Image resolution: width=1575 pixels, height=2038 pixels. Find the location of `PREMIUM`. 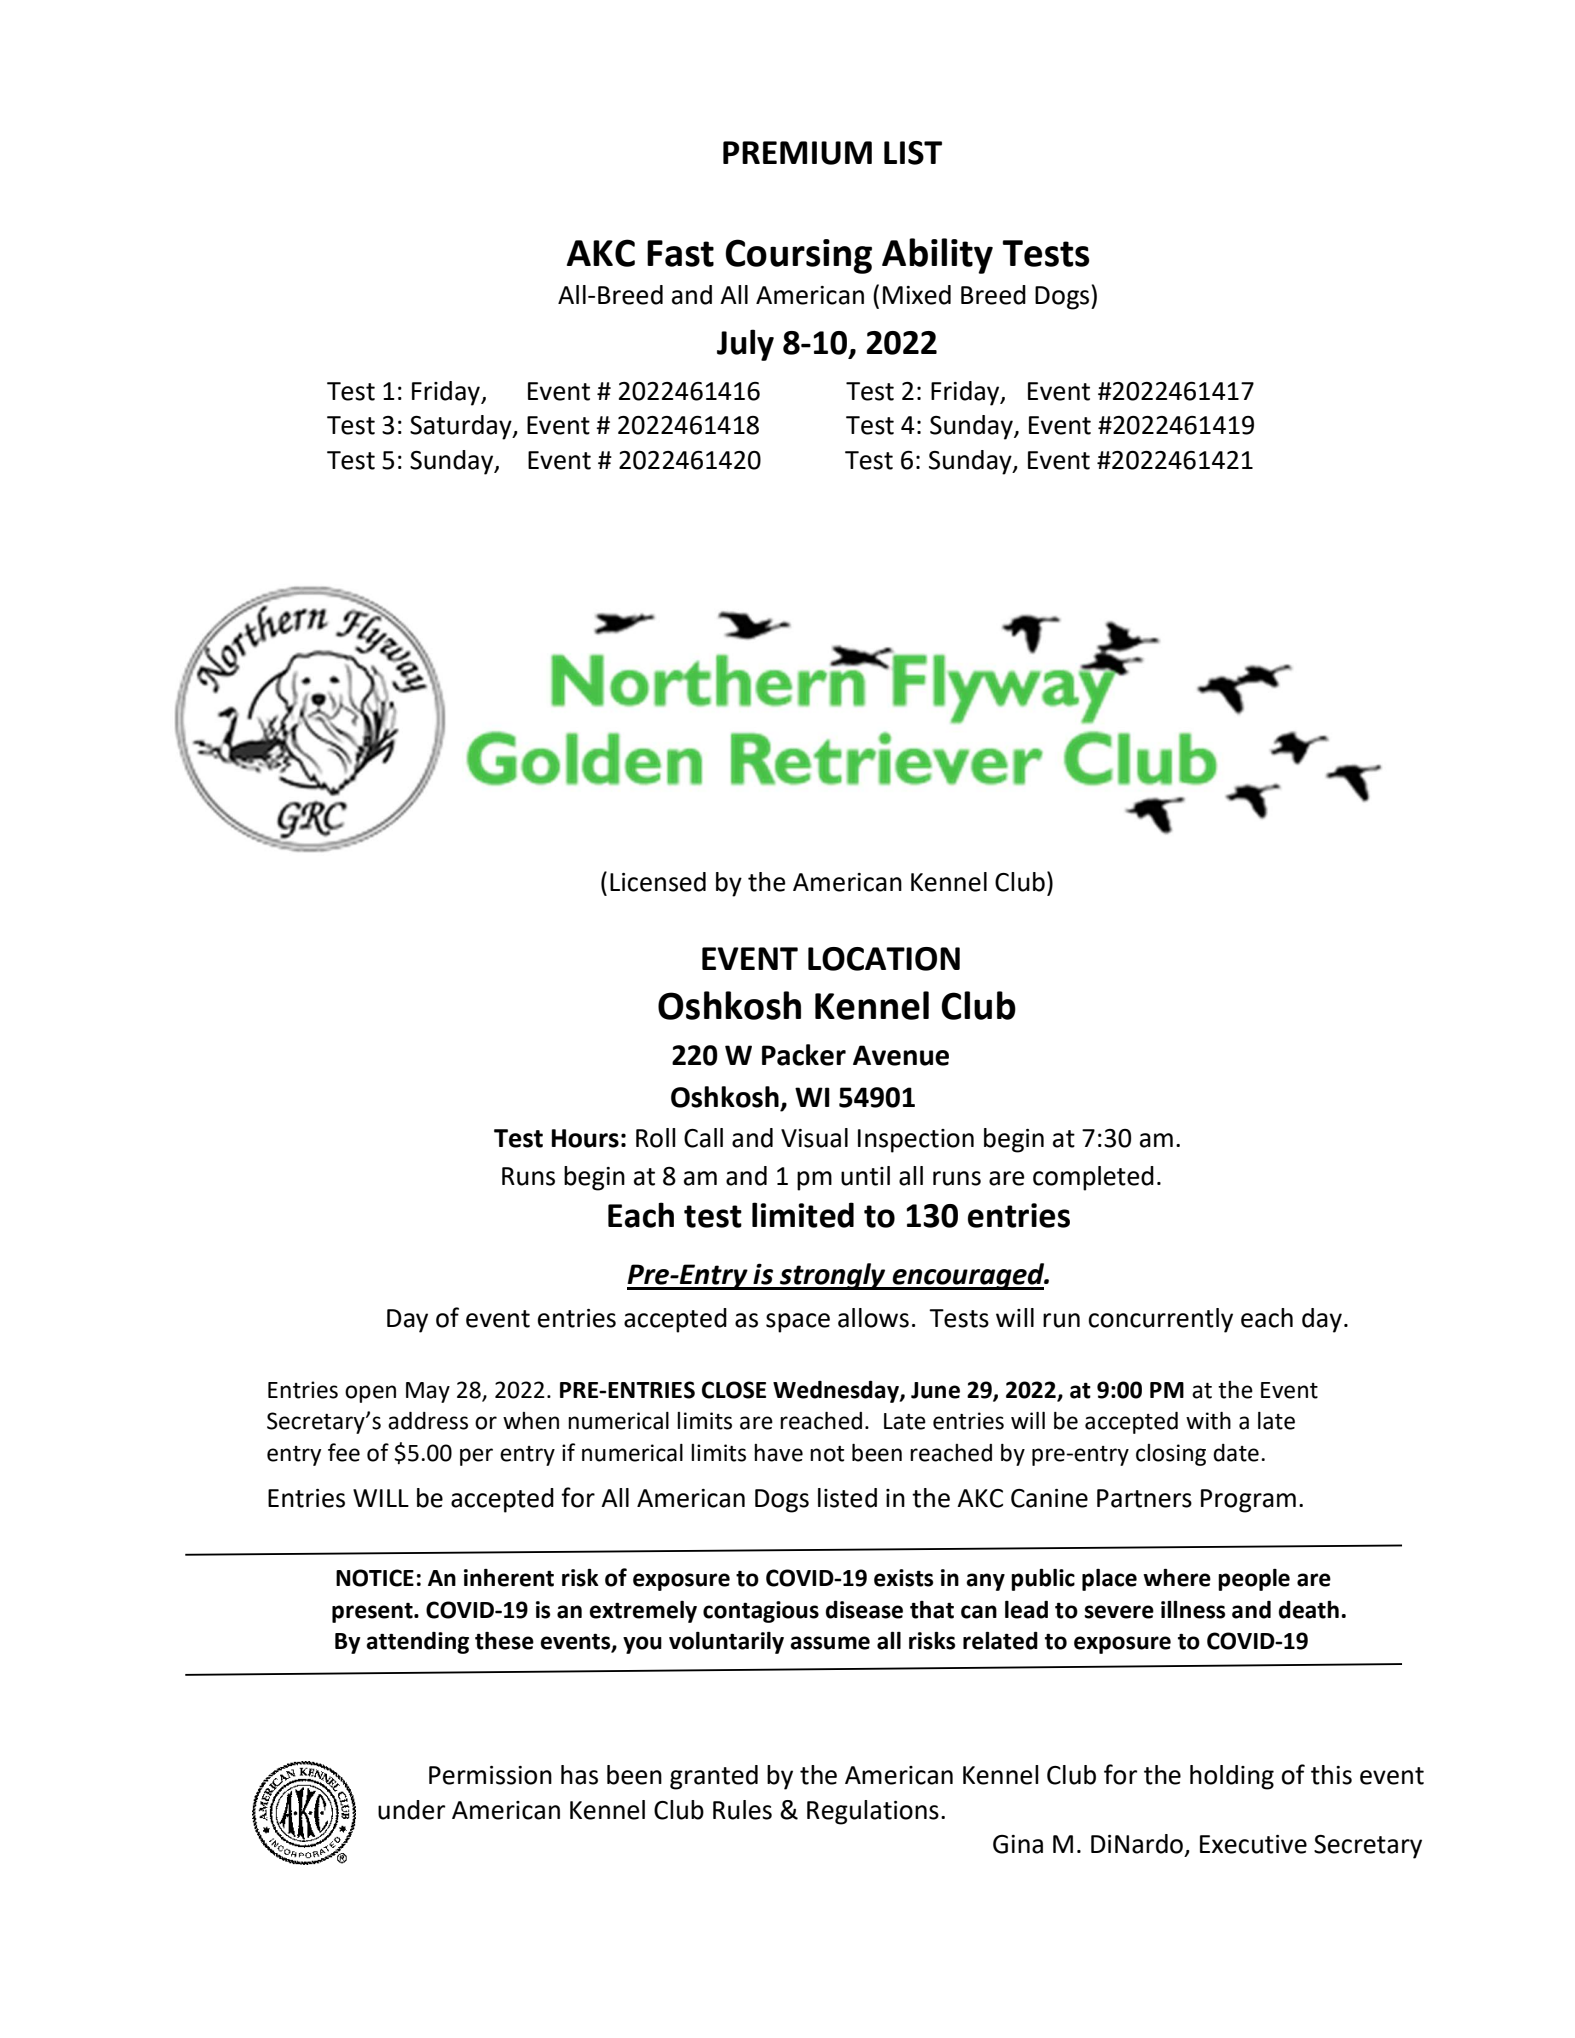

PREMIUM is located at coordinates (797, 153).
